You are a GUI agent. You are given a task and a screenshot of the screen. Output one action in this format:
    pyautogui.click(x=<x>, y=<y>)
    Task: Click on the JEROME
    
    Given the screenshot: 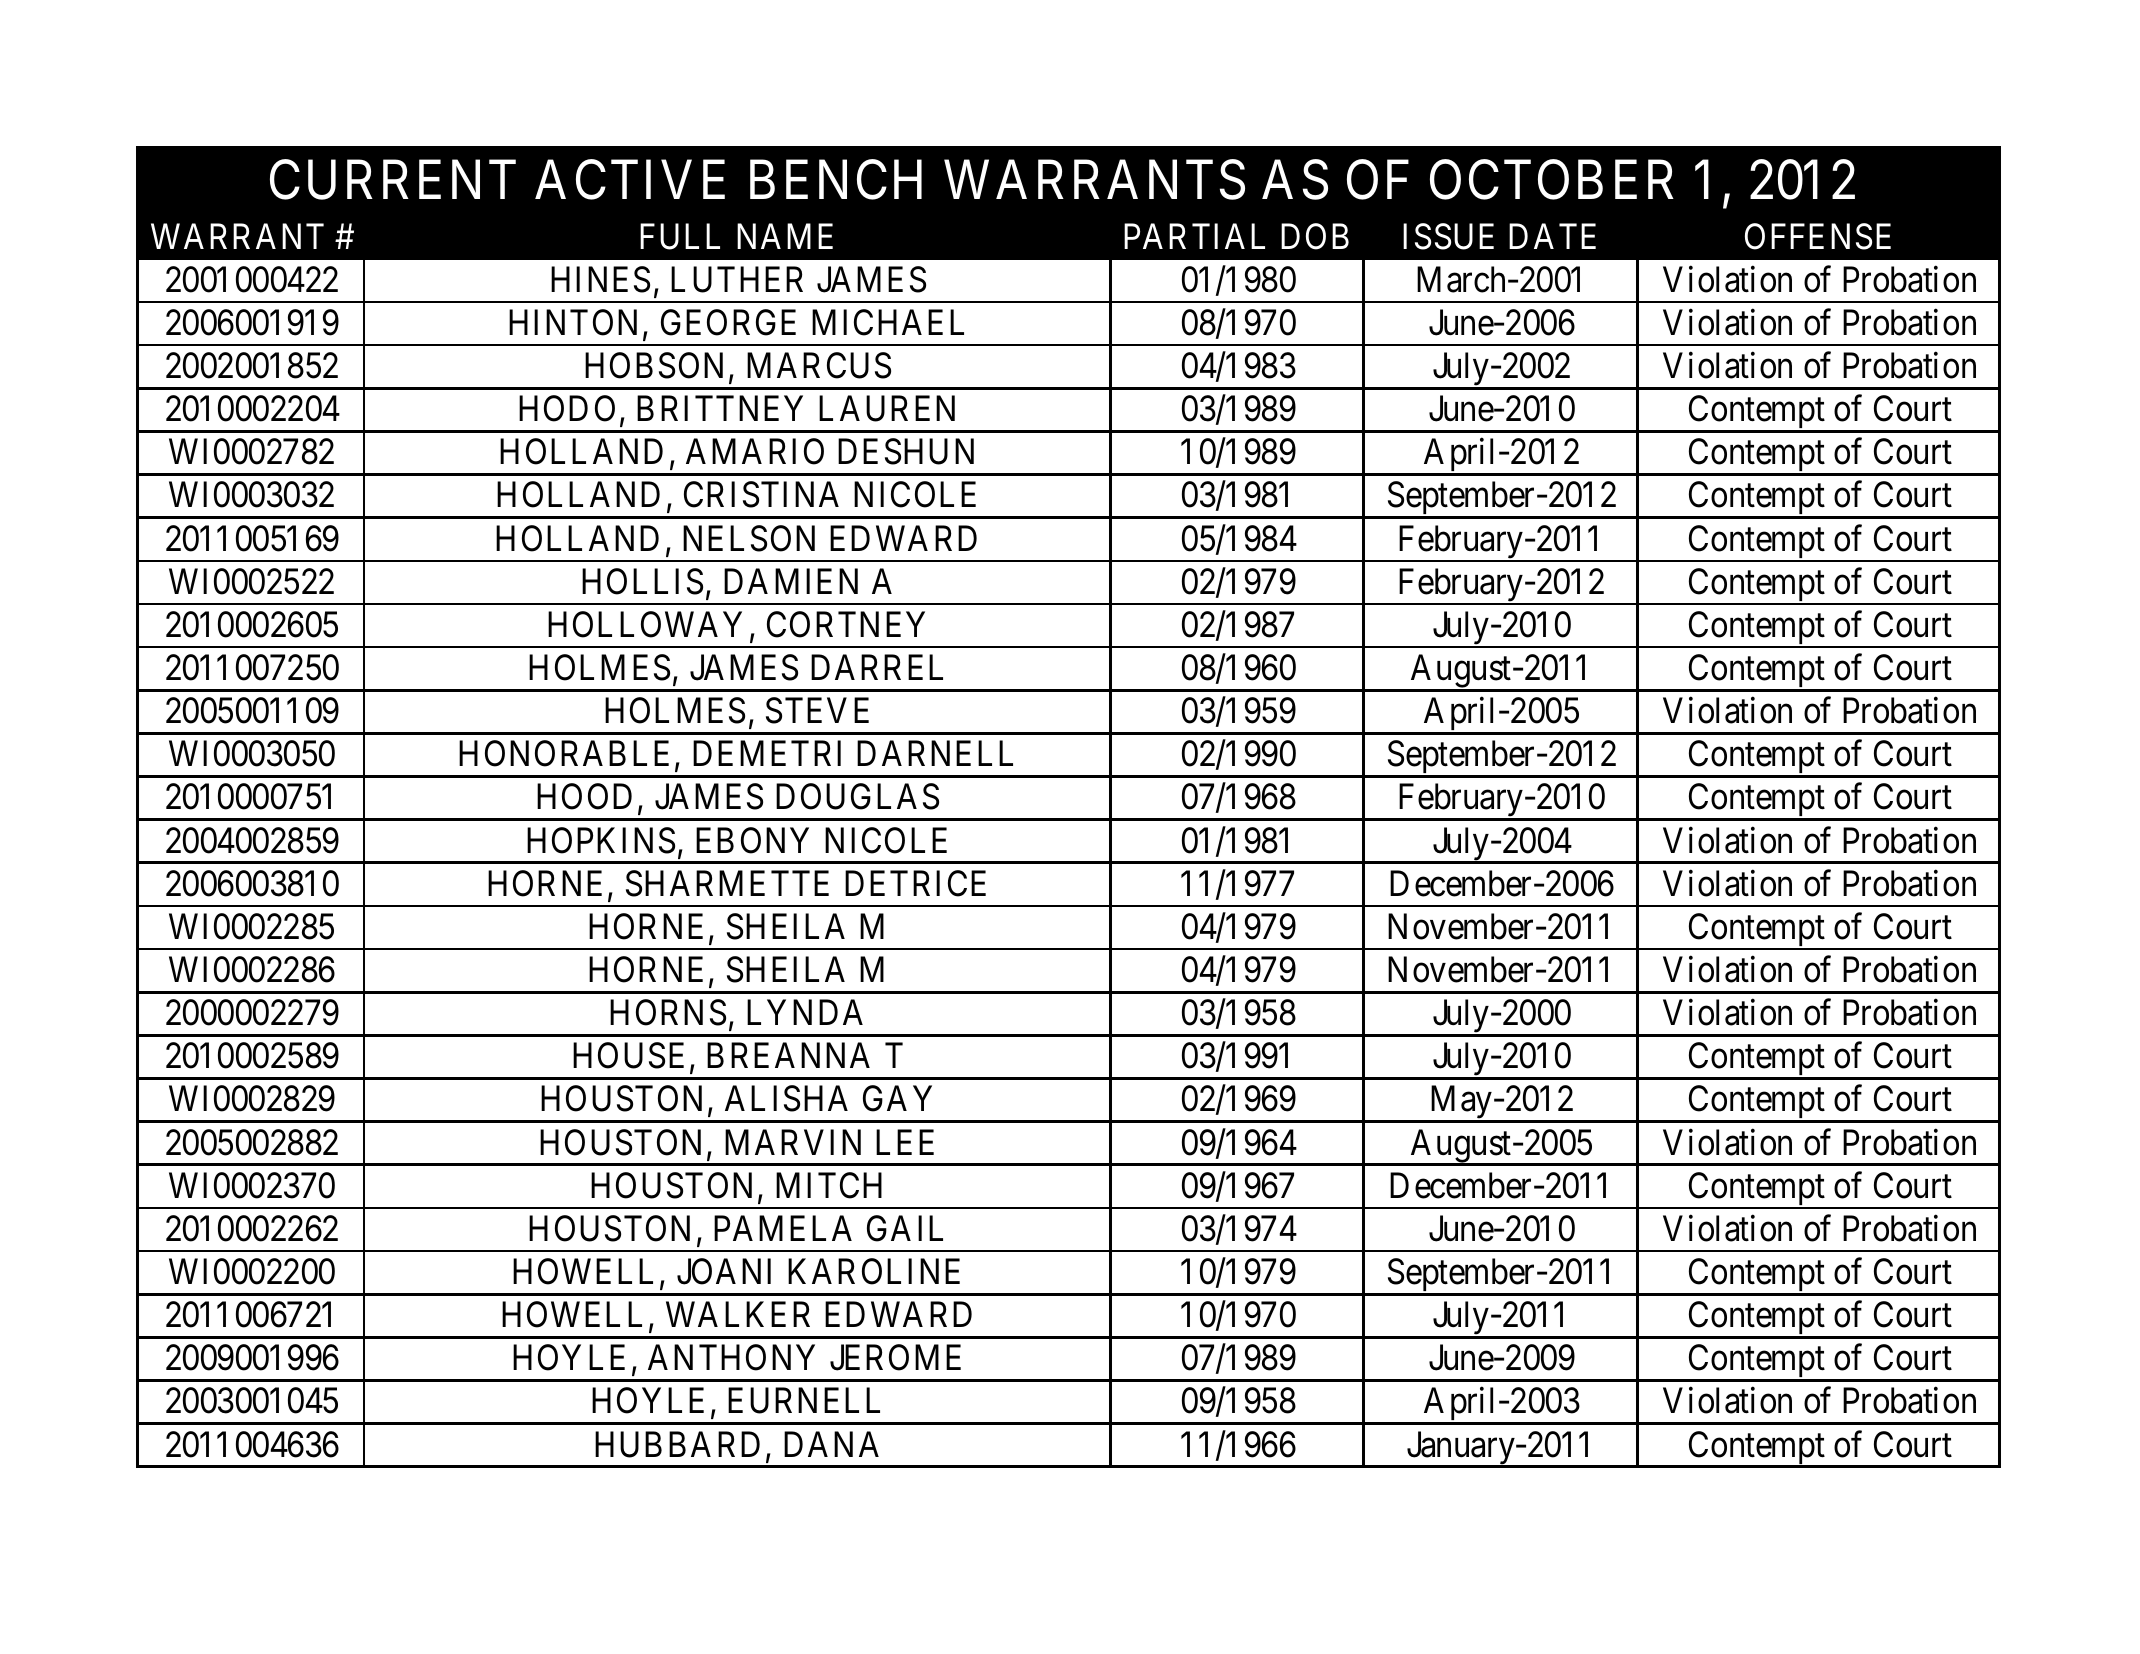 What is the action you would take?
    pyautogui.click(x=895, y=1358)
